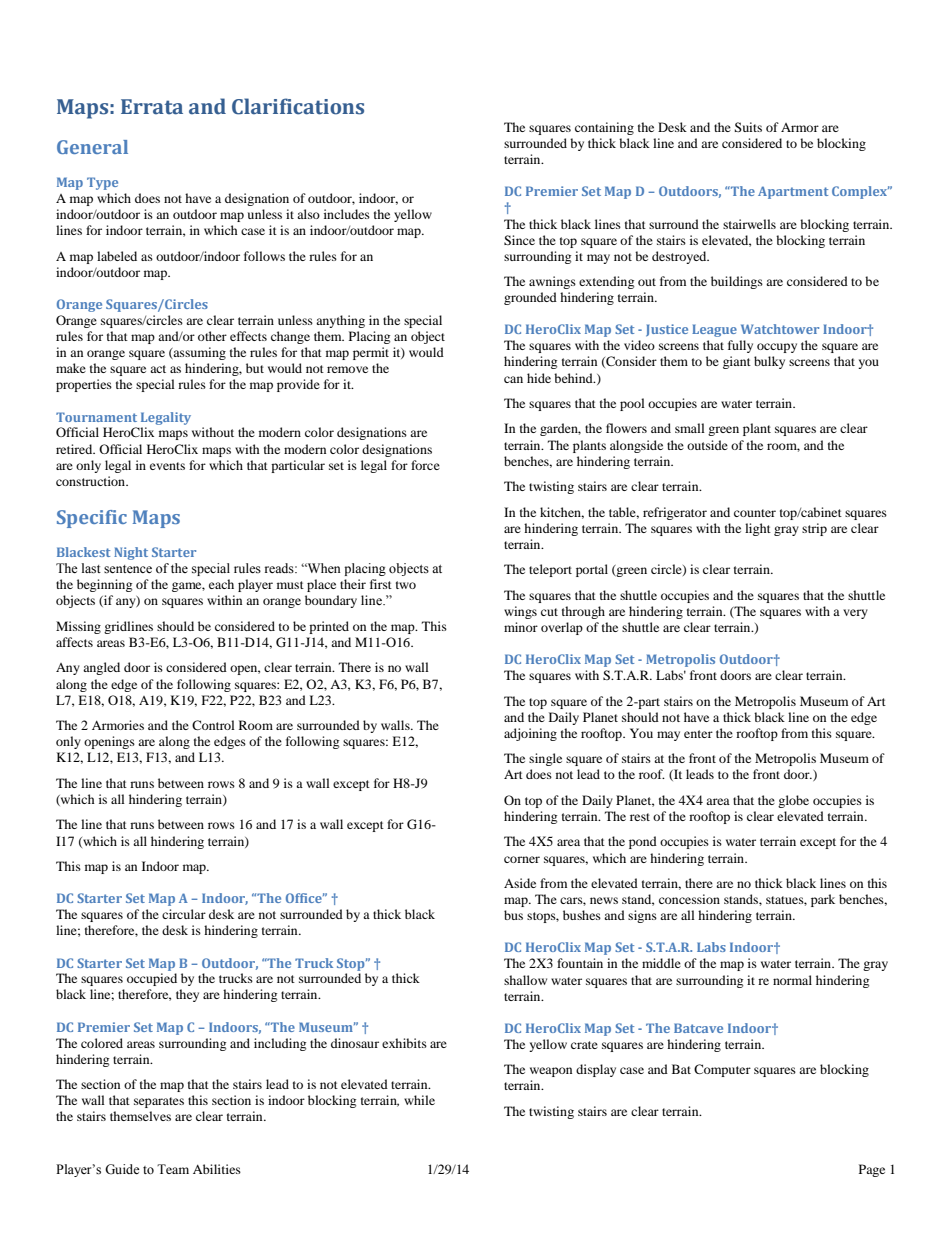  What do you see at coordinates (748, 127) in the page?
I see `Suits` at bounding box center [748, 127].
